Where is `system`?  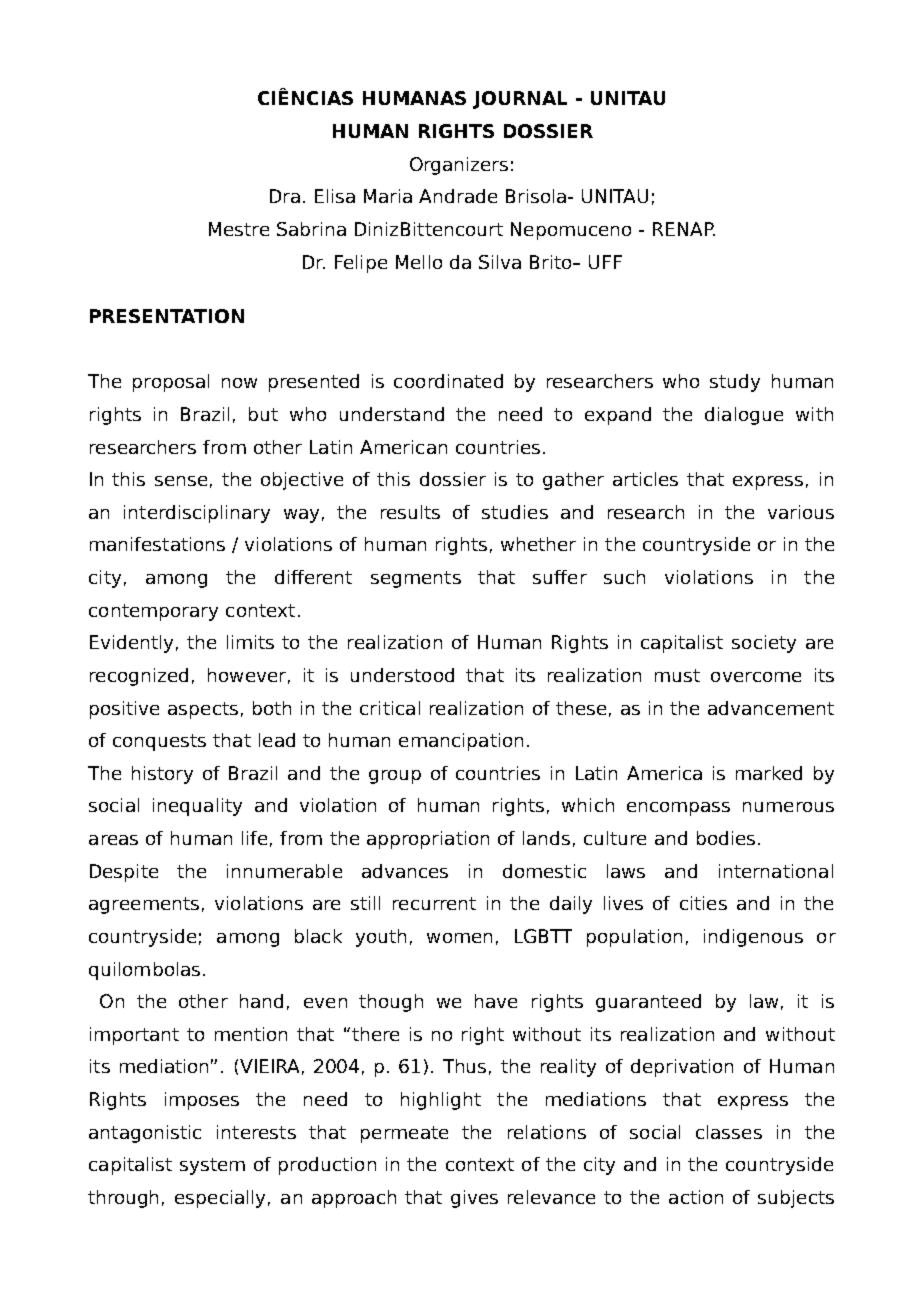
system is located at coordinates (212, 1166).
